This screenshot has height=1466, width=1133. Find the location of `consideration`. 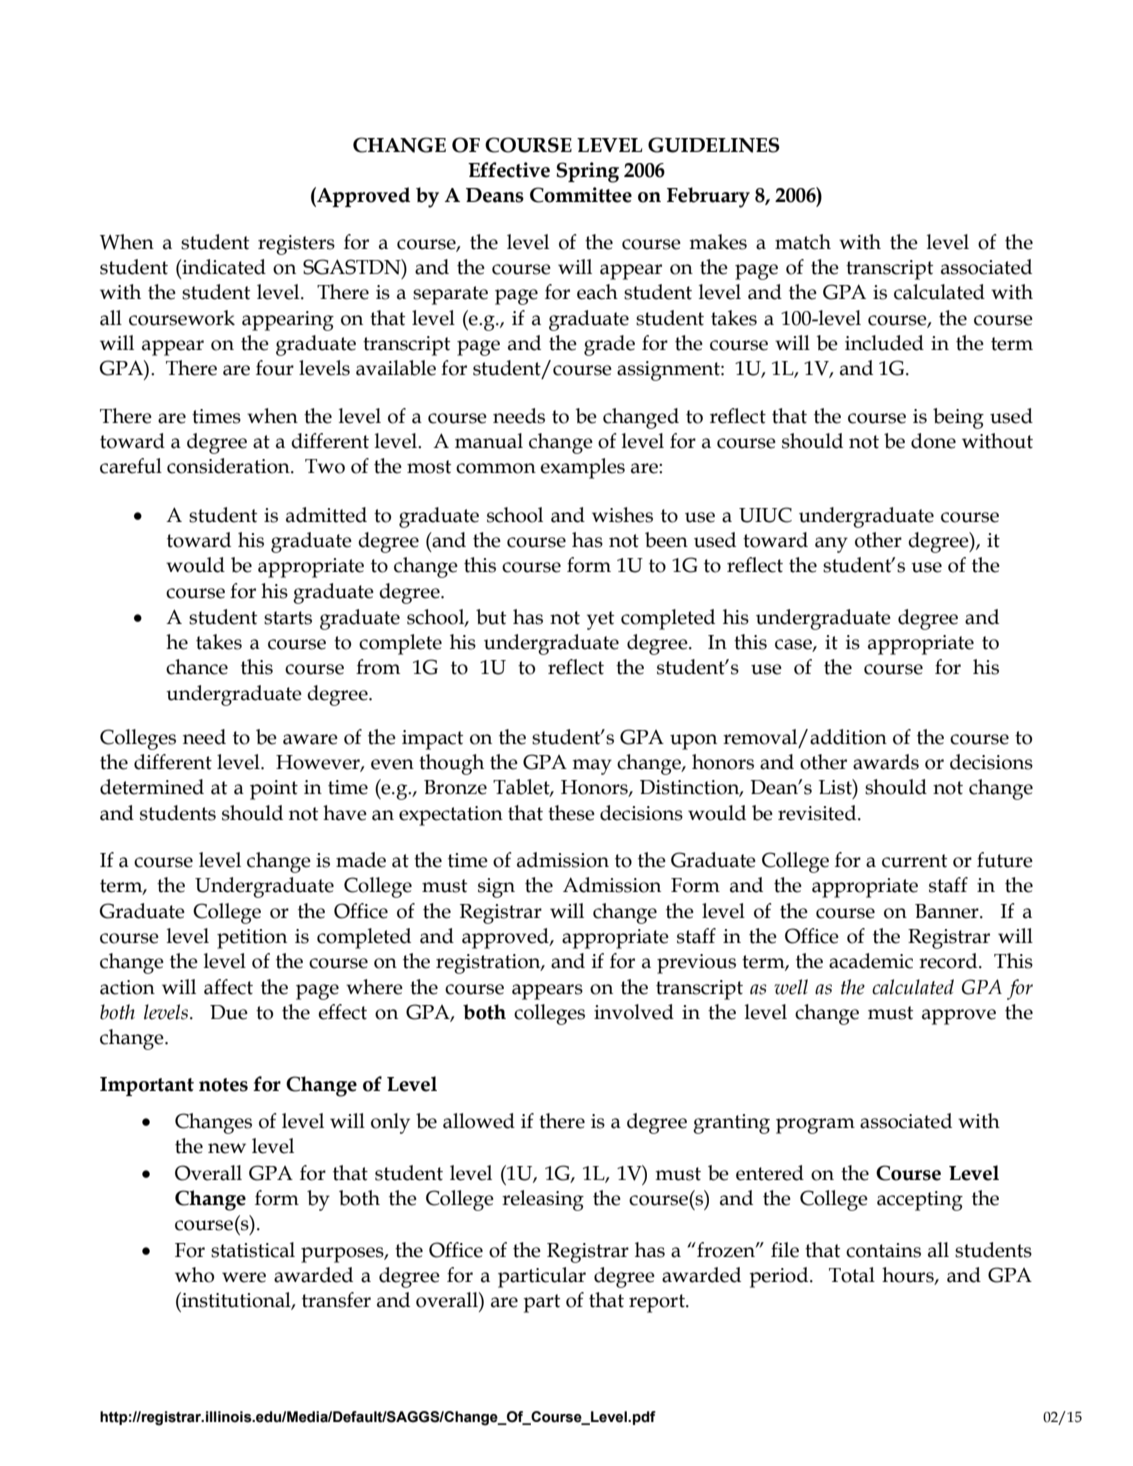

consideration is located at coordinates (229, 466).
